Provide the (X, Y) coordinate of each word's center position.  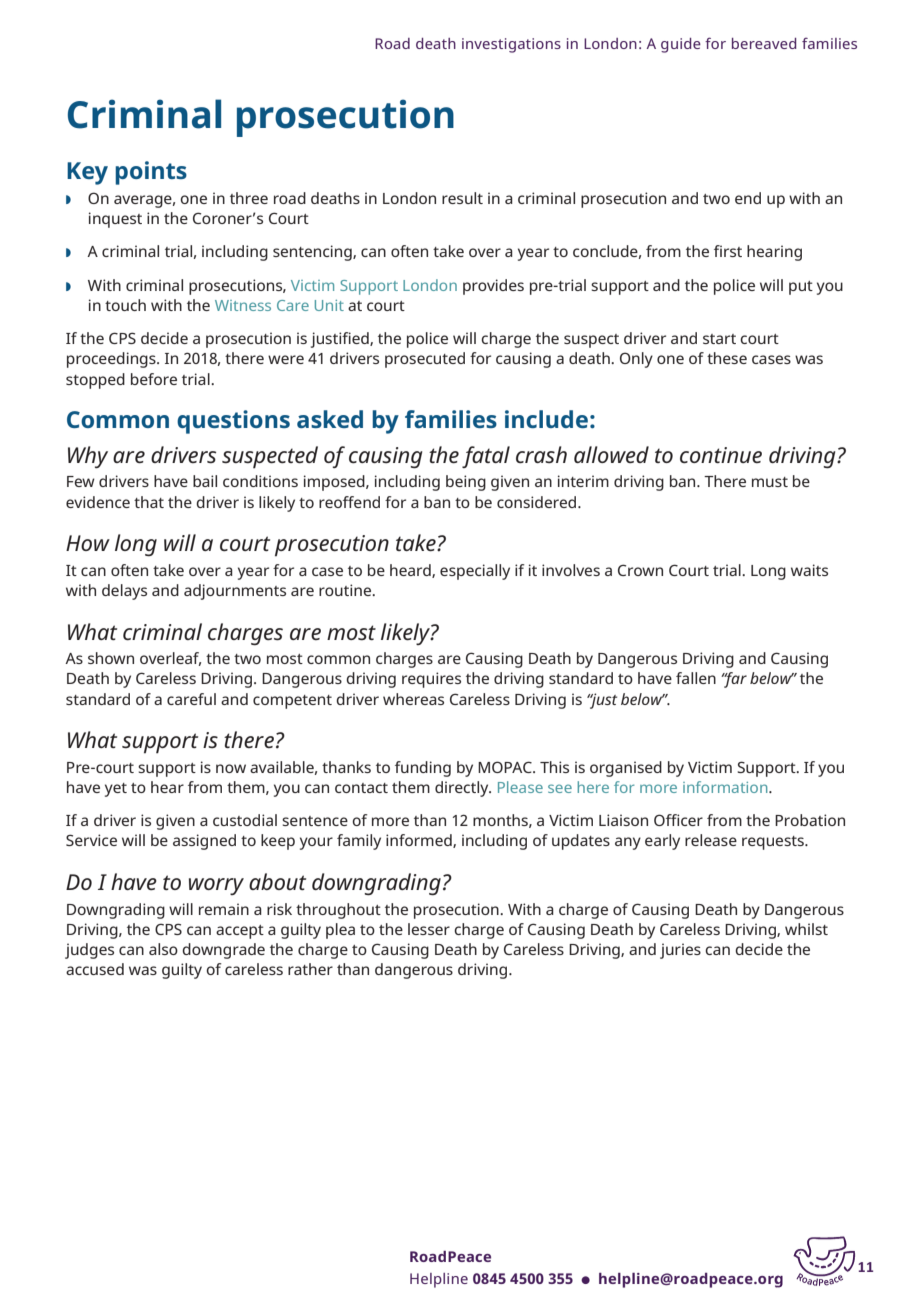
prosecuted (425, 360)
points (151, 173)
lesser (429, 929)
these (727, 358)
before (154, 379)
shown (111, 658)
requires (431, 680)
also (163, 949)
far (734, 680)
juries (680, 951)
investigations (511, 45)
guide (681, 45)
